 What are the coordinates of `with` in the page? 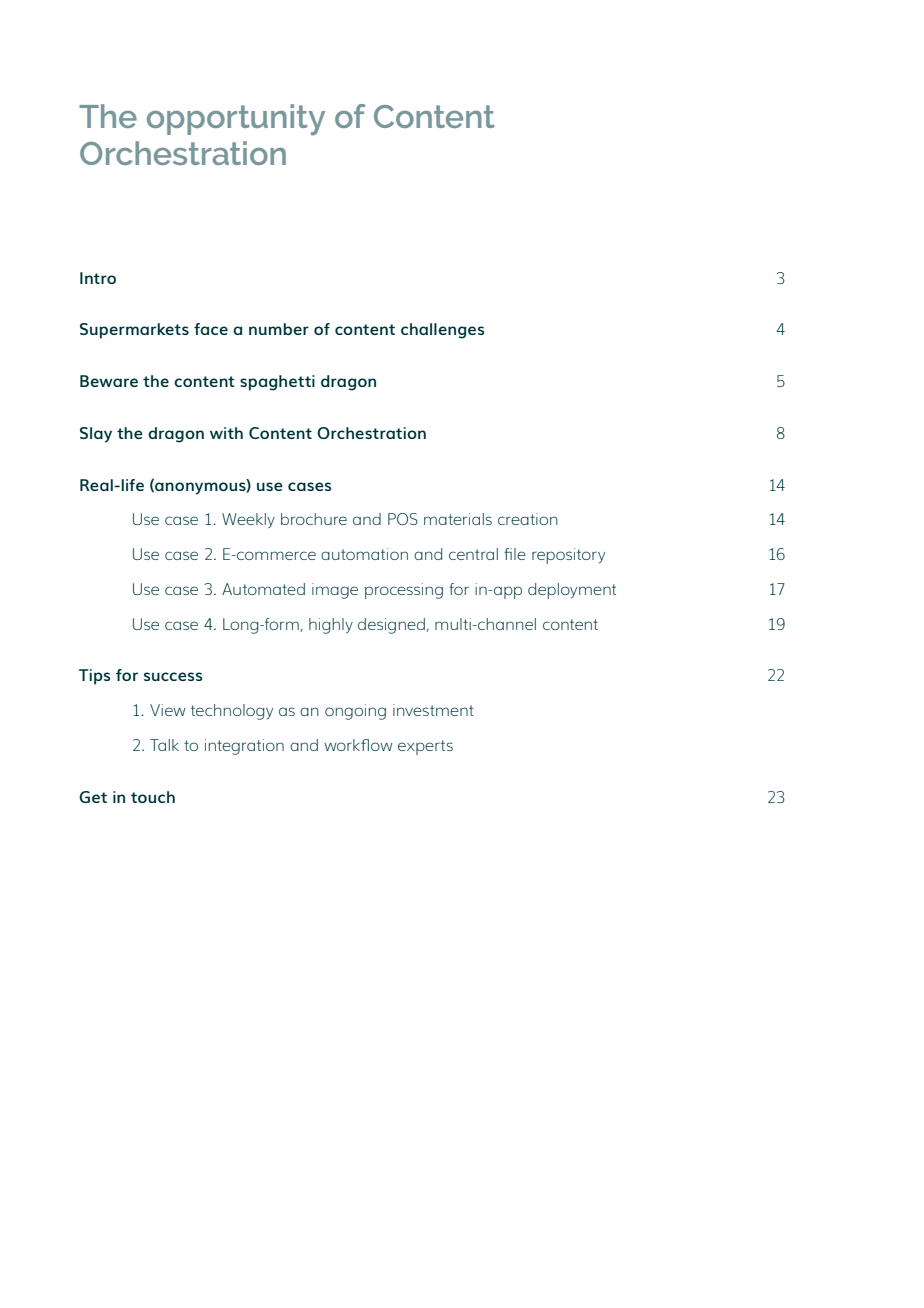 It's located at (226, 433).
